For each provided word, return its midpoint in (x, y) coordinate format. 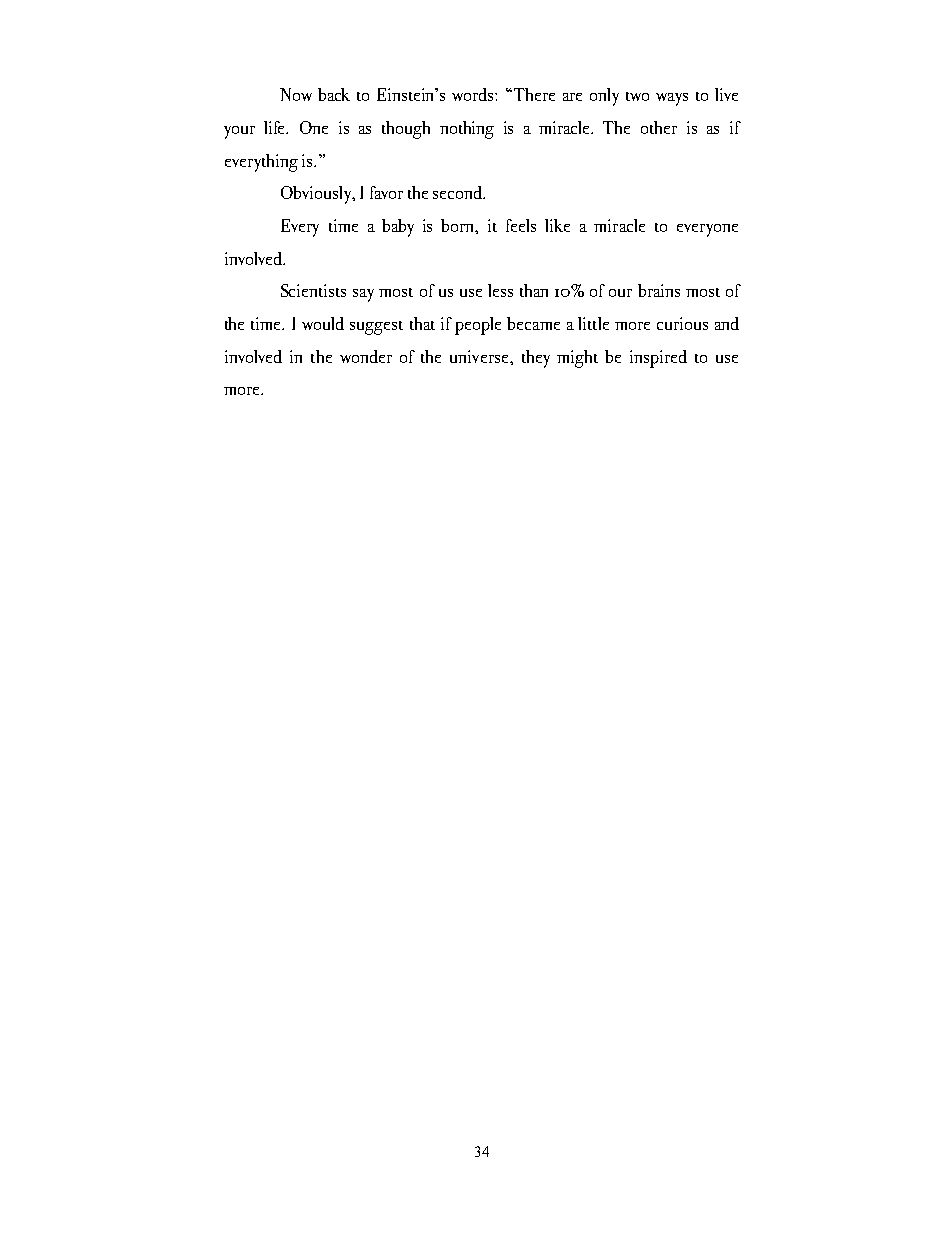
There (534, 94)
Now (296, 94)
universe (480, 356)
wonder (366, 356)
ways (672, 99)
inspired (658, 359)
